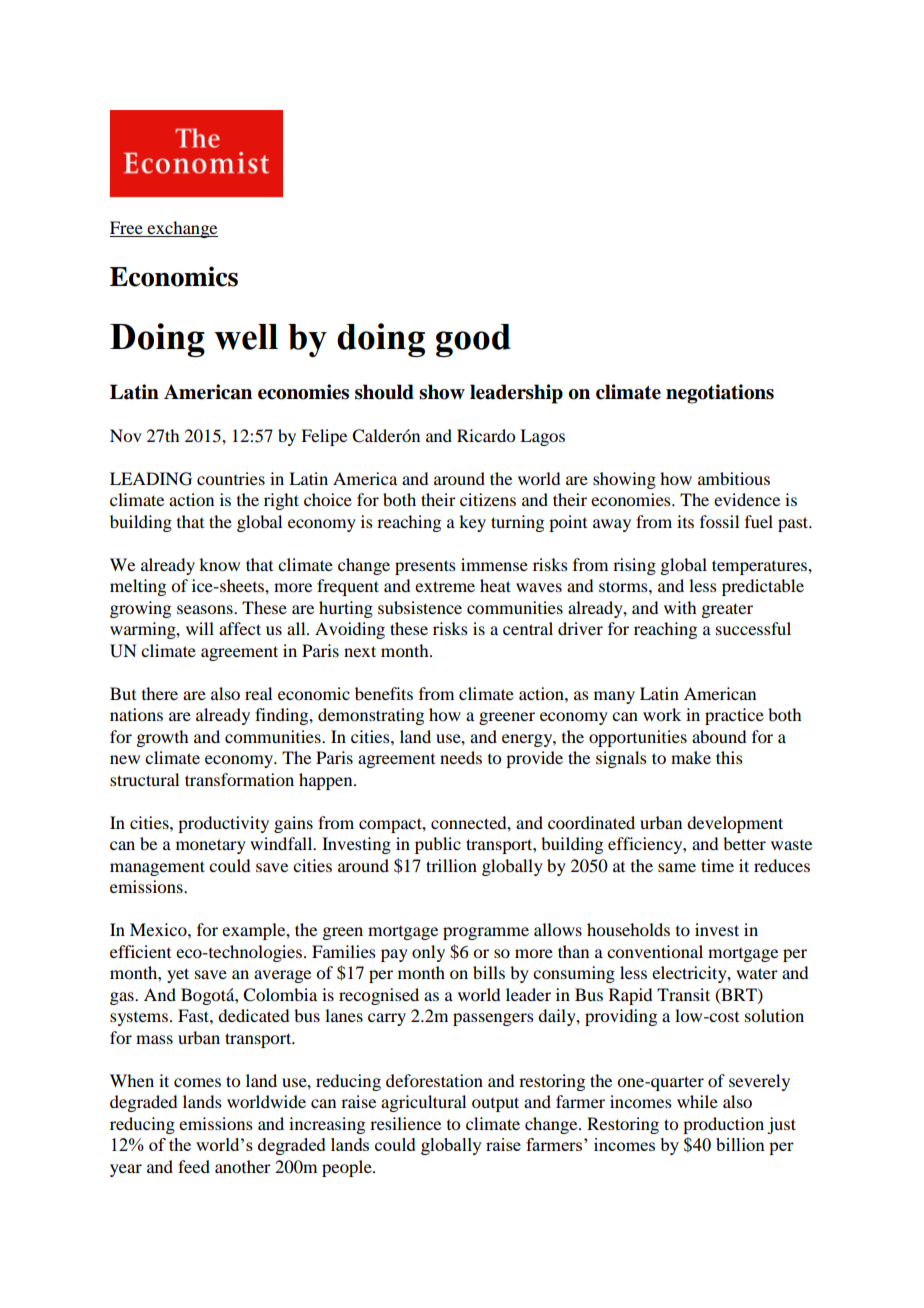 This screenshot has height=1308, width=924. I want to click on negotiations, so click(720, 394).
